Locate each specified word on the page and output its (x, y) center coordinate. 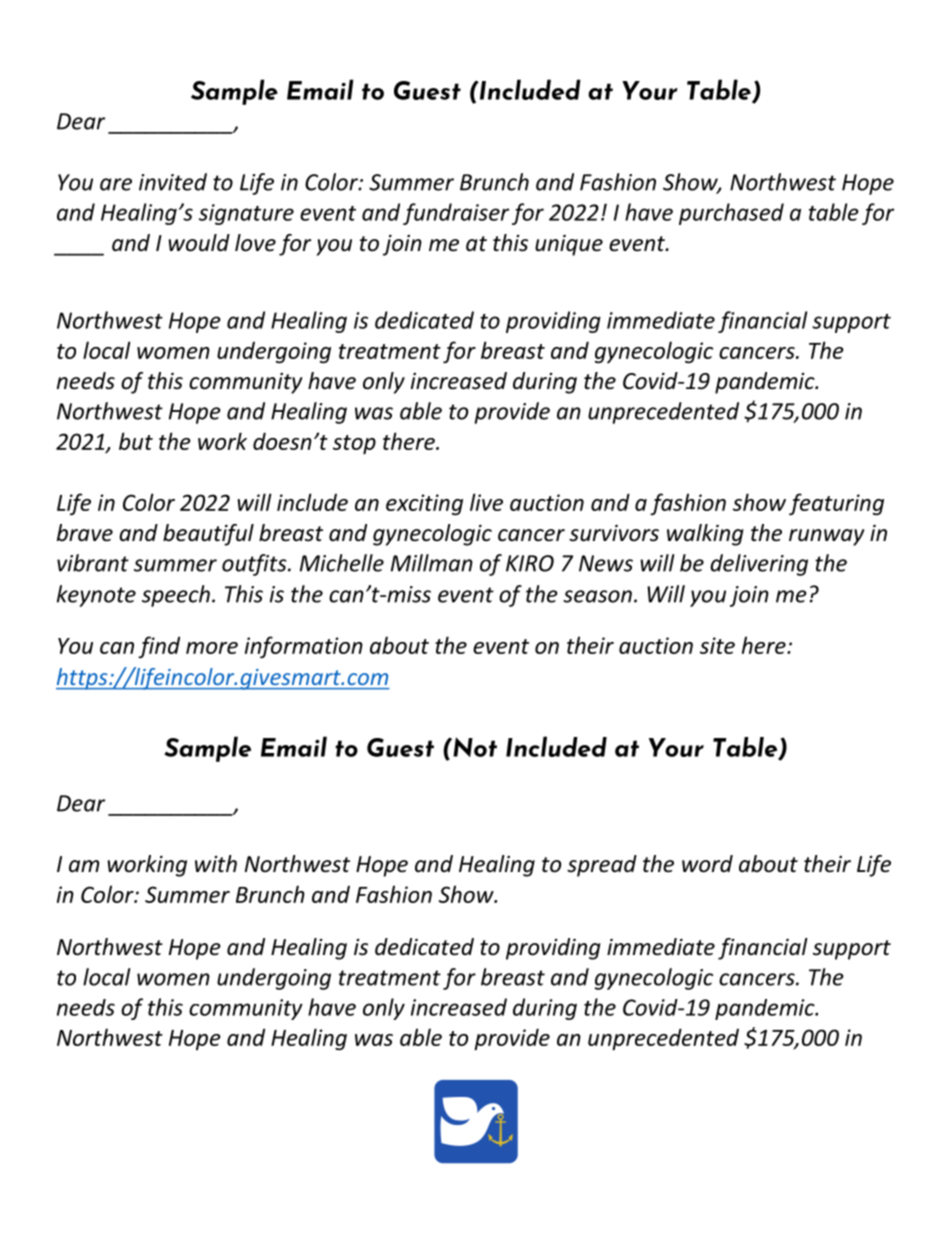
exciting (424, 504)
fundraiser (456, 214)
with (216, 863)
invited (173, 182)
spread (602, 866)
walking (705, 535)
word (707, 864)
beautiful (208, 535)
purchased (731, 214)
